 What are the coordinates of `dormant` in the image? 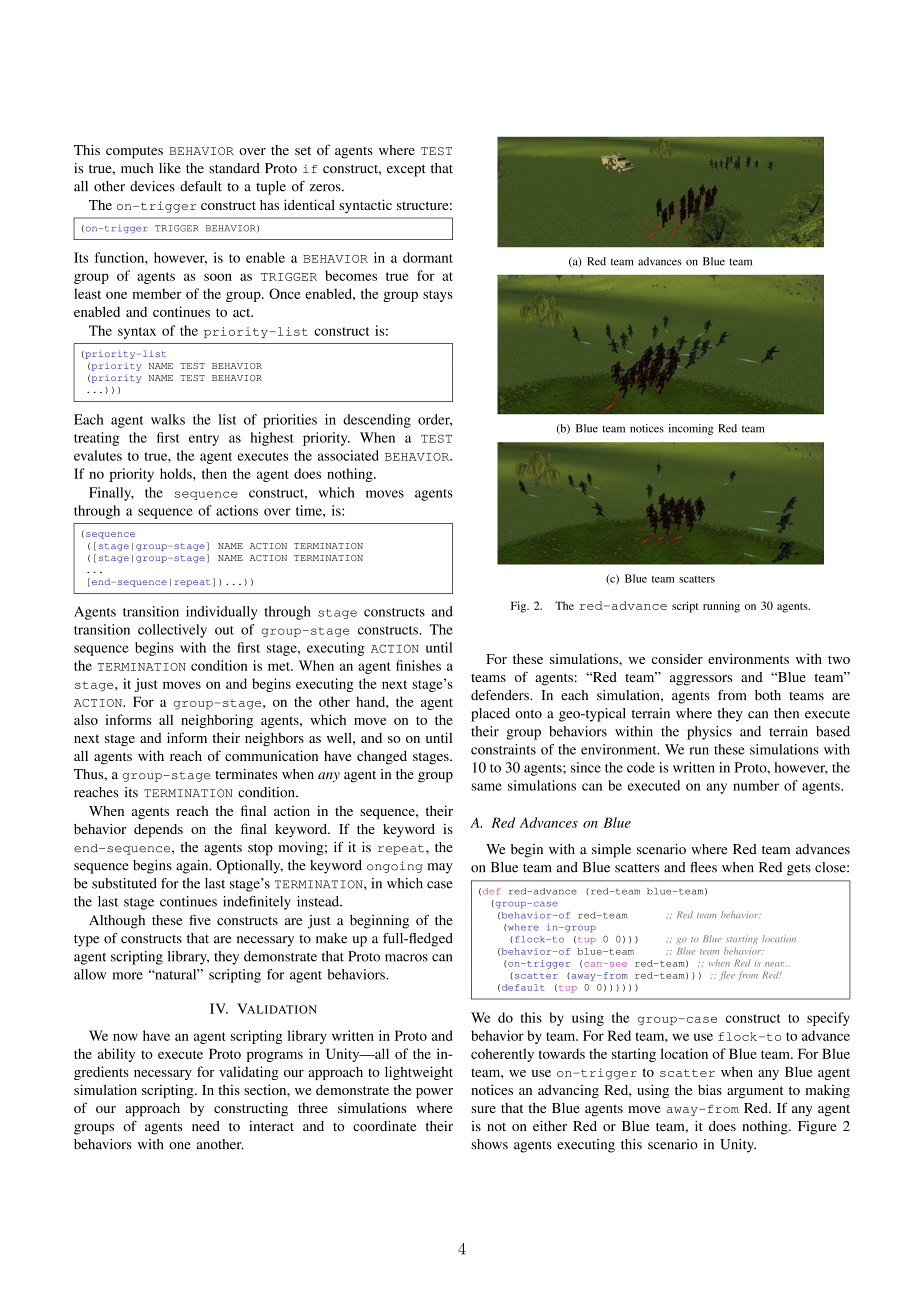 It's located at (428, 257).
